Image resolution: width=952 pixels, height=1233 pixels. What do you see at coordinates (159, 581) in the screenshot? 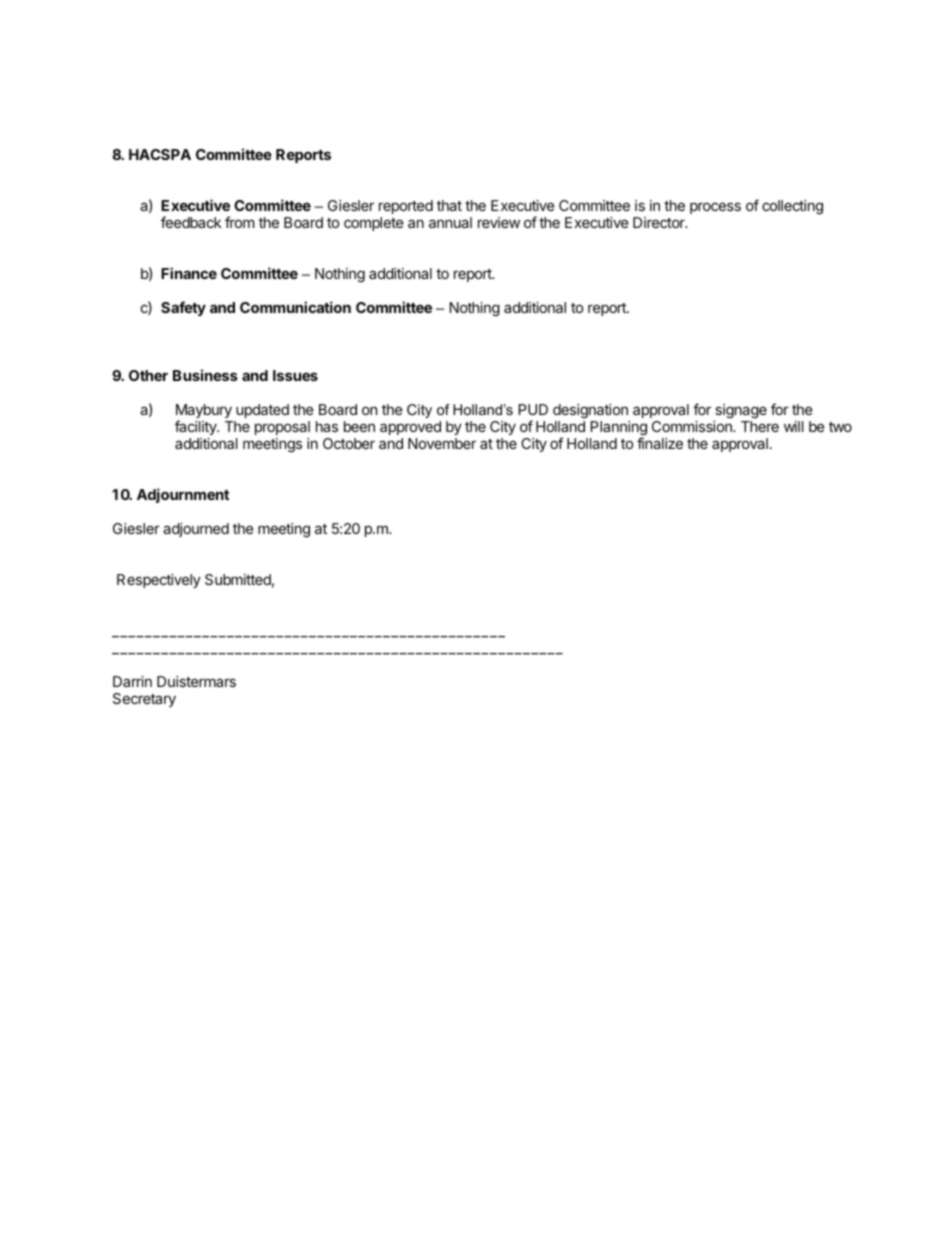
I see `Respectively` at bounding box center [159, 581].
